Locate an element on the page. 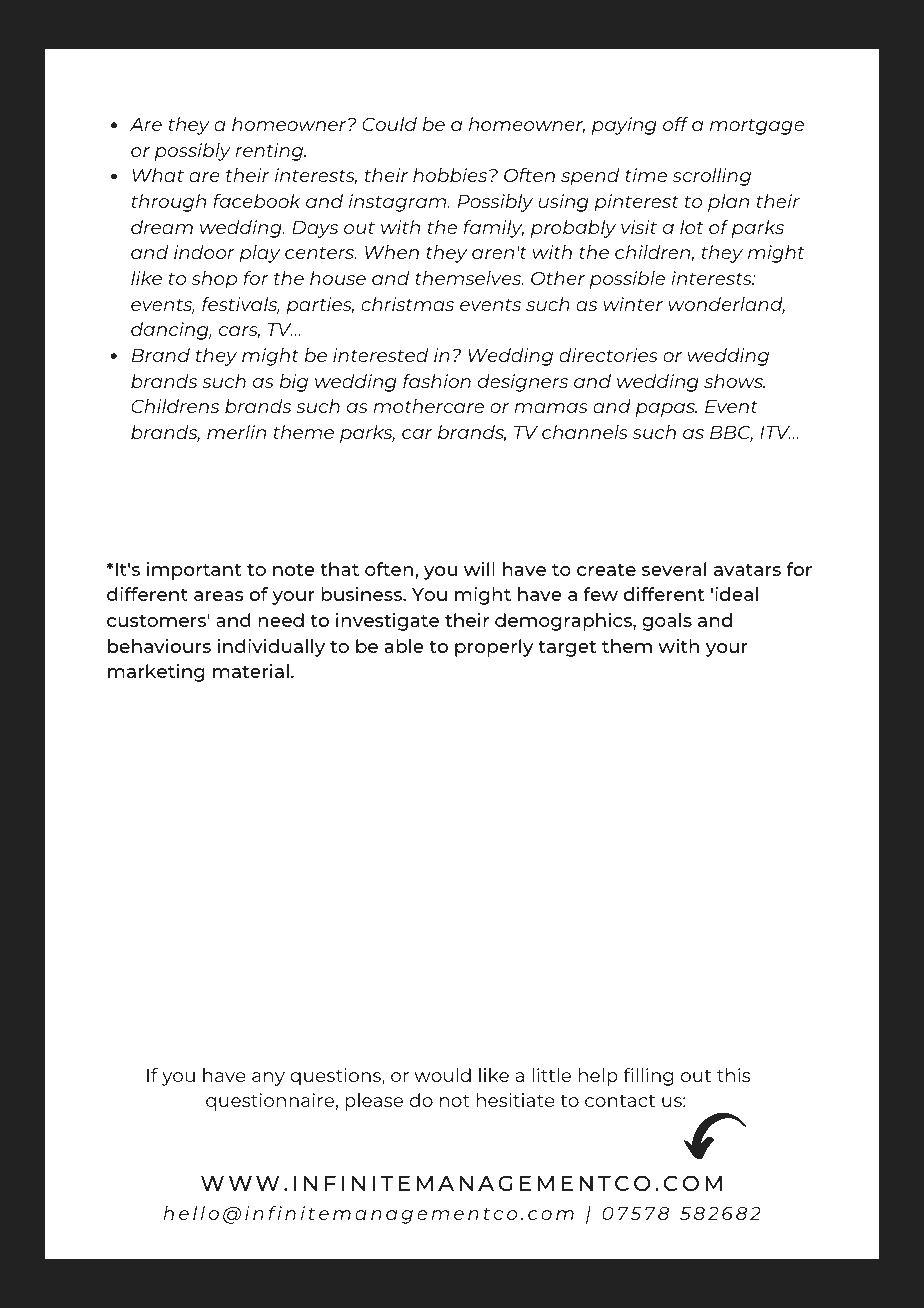  goals is located at coordinates (667, 622).
